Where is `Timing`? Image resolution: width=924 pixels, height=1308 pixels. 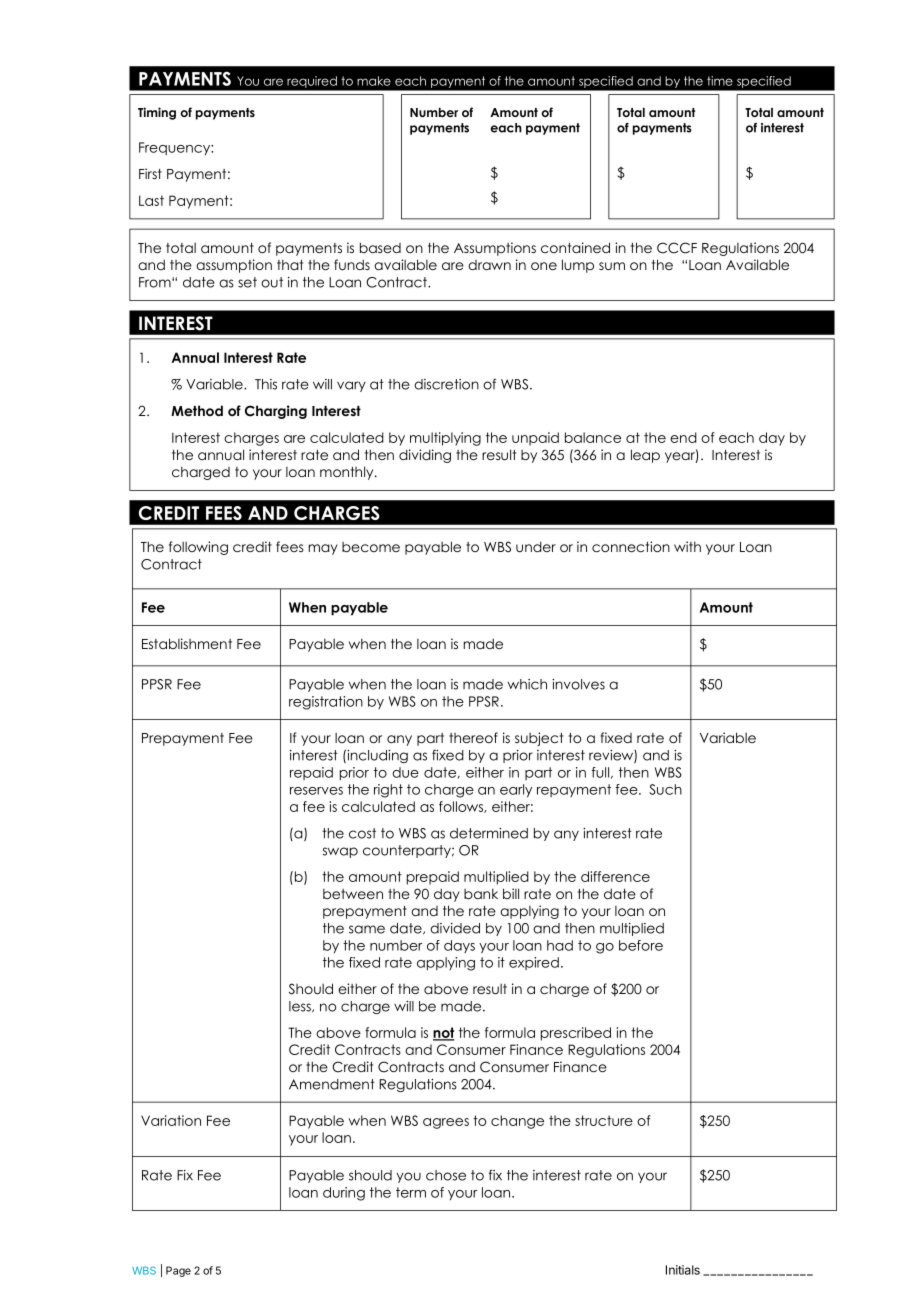
Timing is located at coordinates (157, 113).
